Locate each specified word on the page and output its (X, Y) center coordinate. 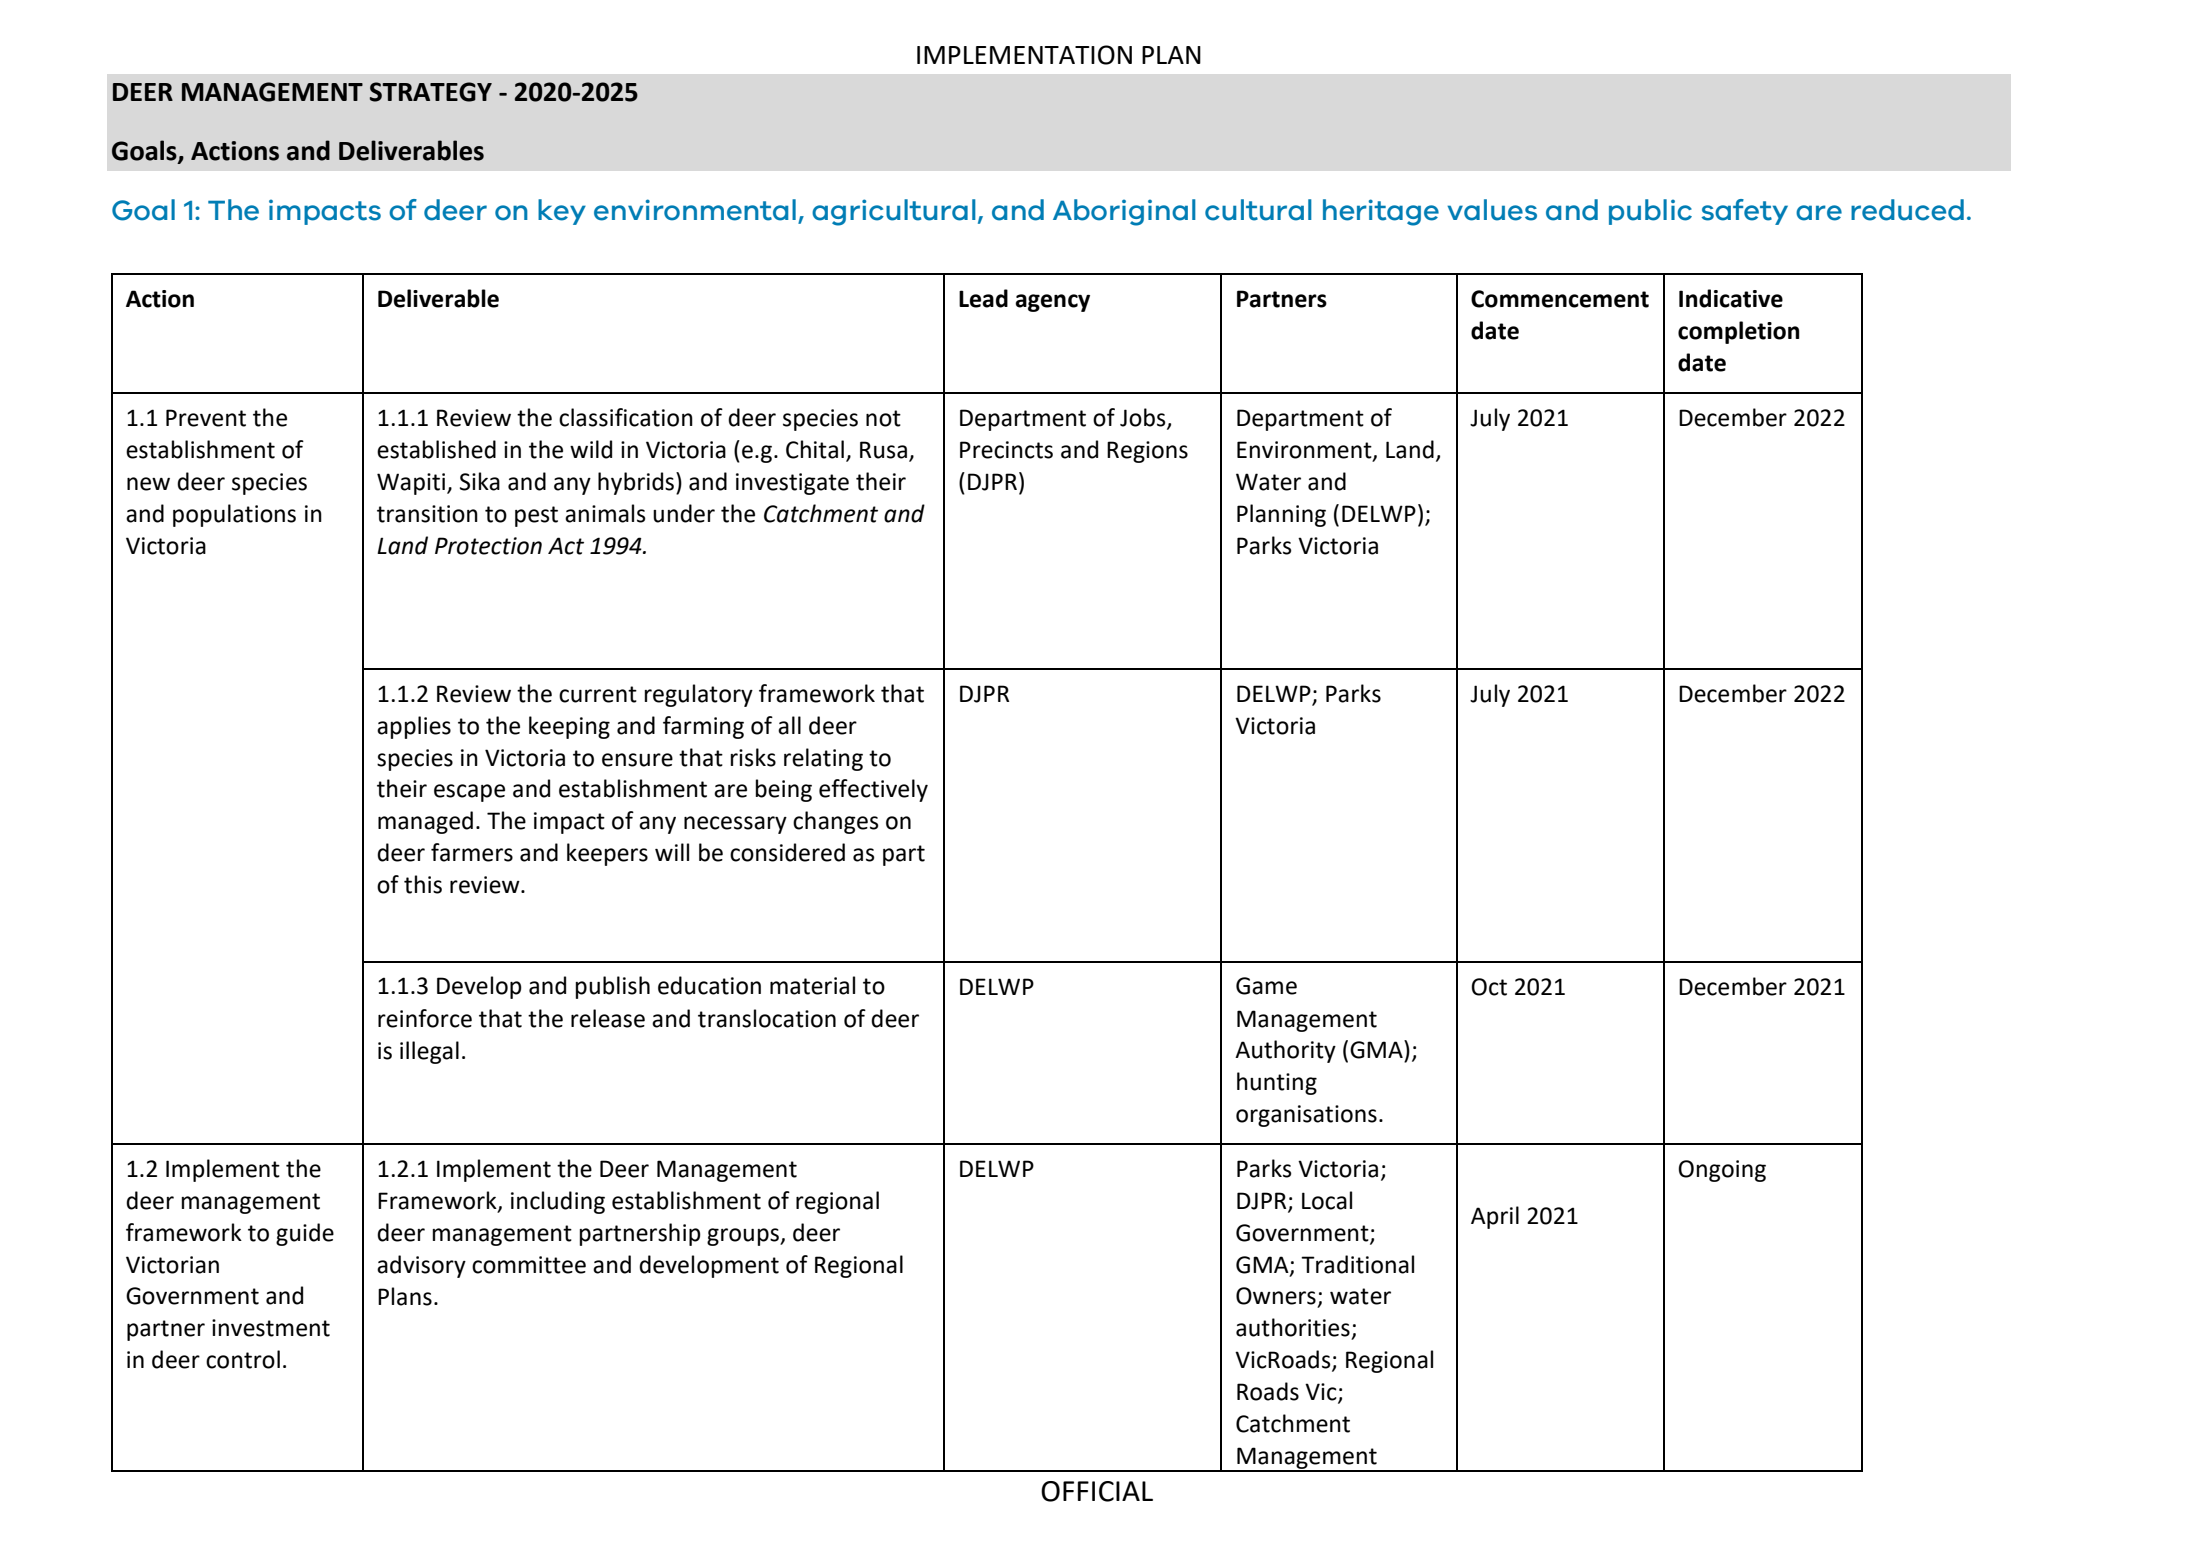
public (1650, 212)
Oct (1489, 987)
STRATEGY (431, 92)
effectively (873, 790)
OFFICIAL (1097, 1491)
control (243, 1359)
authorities (1293, 1327)
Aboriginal (1124, 212)
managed (425, 822)
